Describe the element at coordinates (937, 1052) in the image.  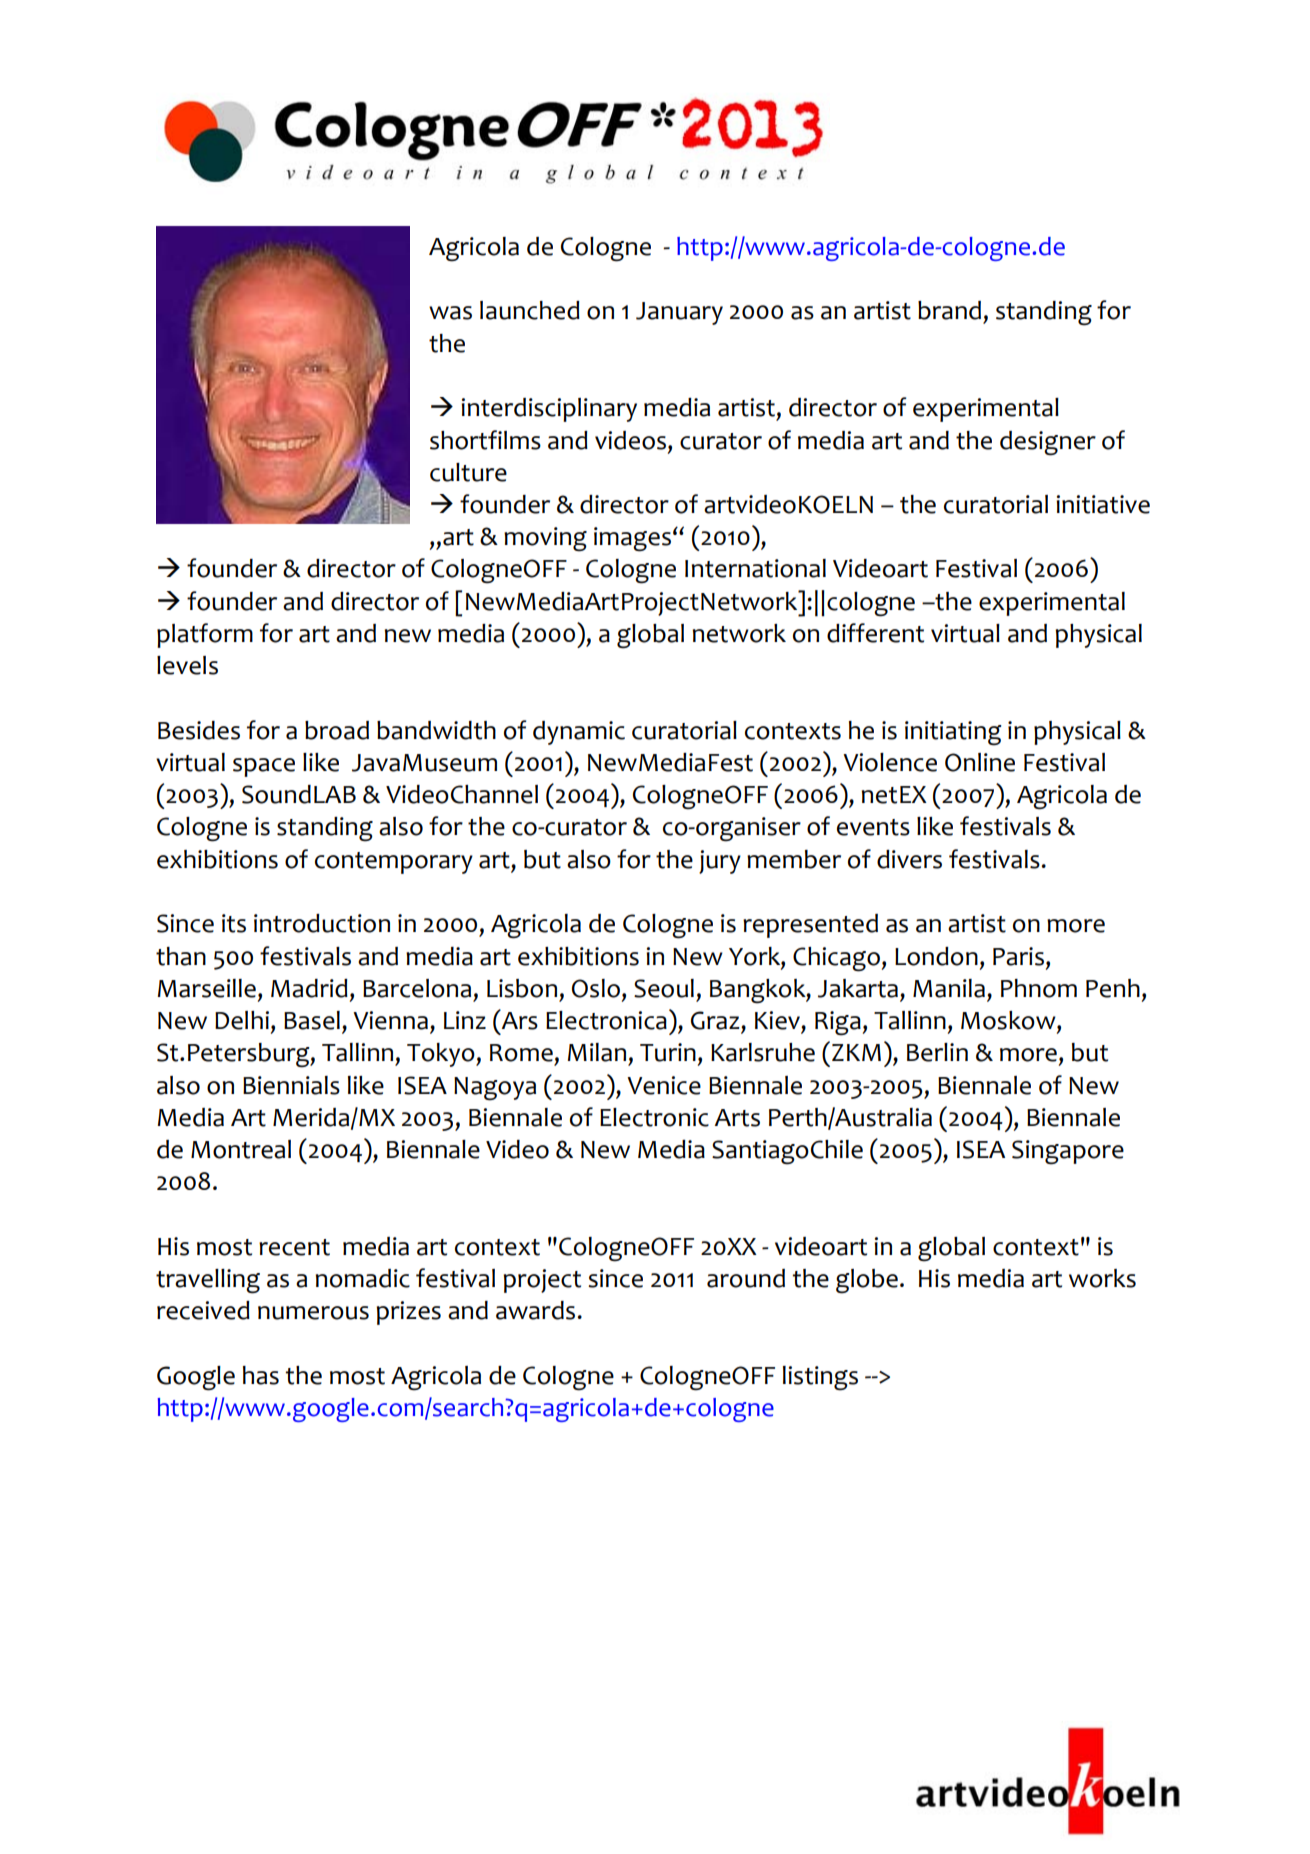
I see `Berlin` at that location.
